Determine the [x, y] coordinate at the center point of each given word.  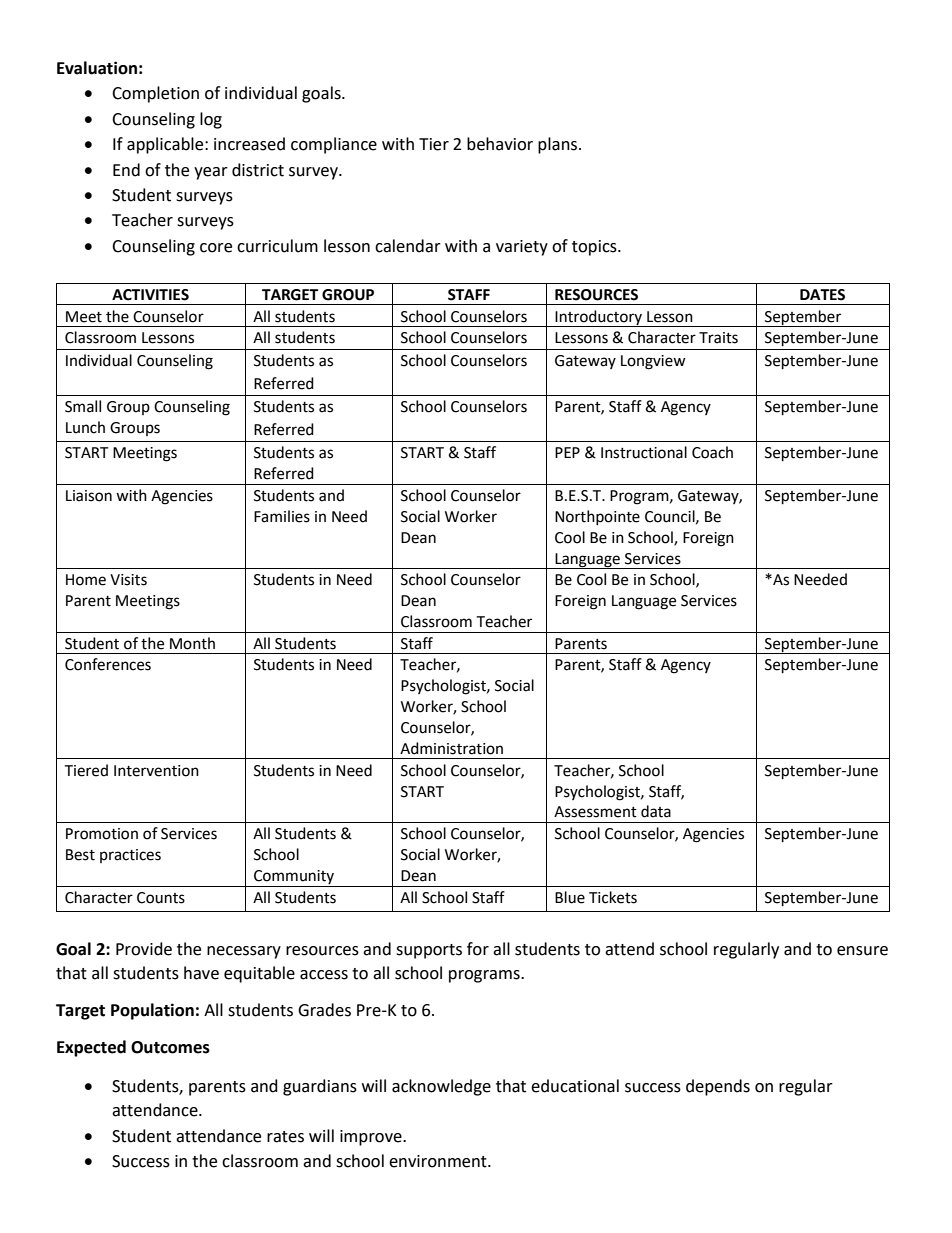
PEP [567, 452]
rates [285, 1137]
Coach [712, 452]
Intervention [156, 771]
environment [439, 1161]
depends [718, 1087]
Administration [451, 748]
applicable [166, 145]
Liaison [89, 496]
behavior [500, 144]
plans [559, 145]
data [656, 811]
